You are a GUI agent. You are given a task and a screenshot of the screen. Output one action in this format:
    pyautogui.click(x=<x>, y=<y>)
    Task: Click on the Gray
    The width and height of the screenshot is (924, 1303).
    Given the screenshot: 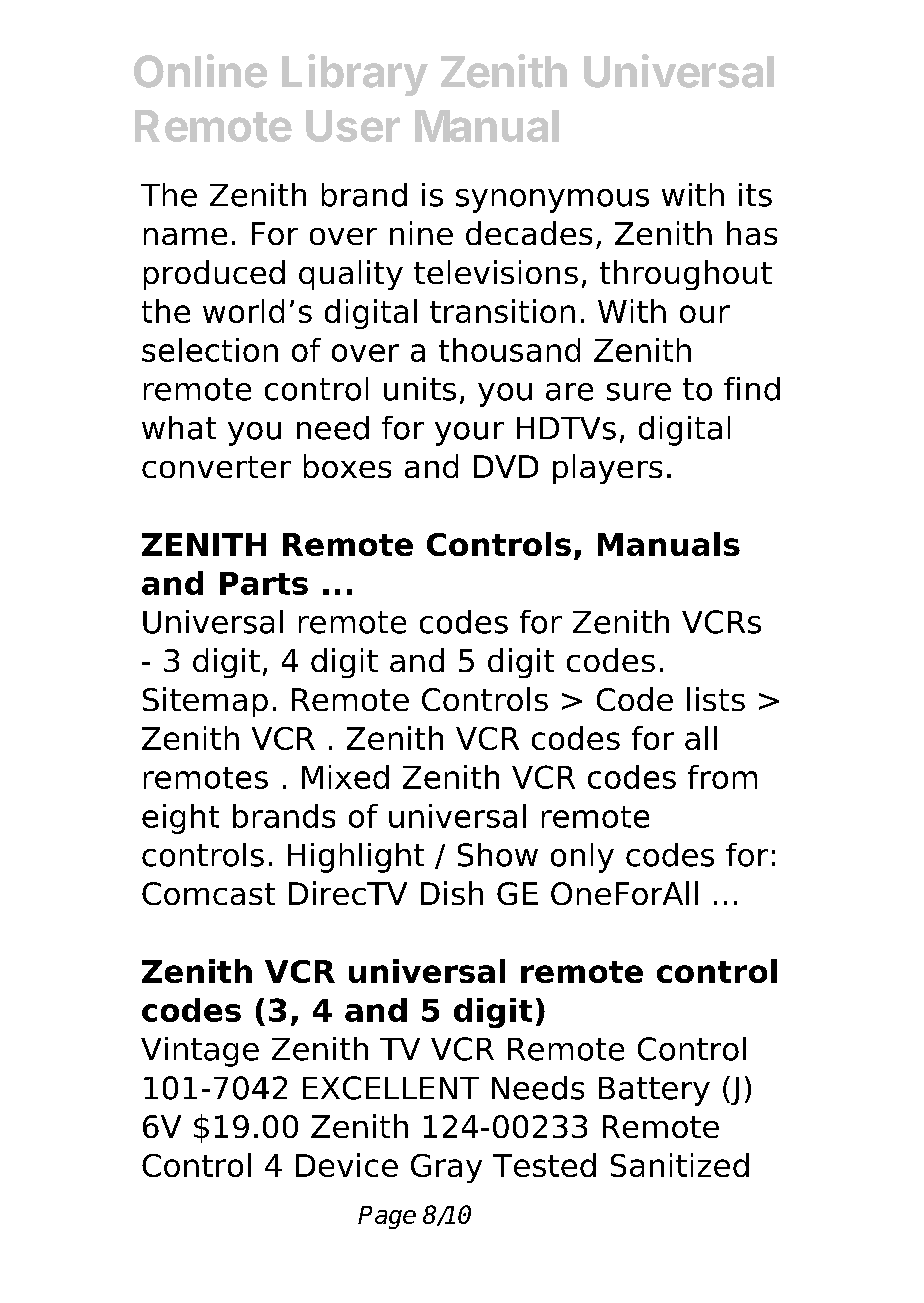 What is the action you would take?
    pyautogui.click(x=446, y=1168)
